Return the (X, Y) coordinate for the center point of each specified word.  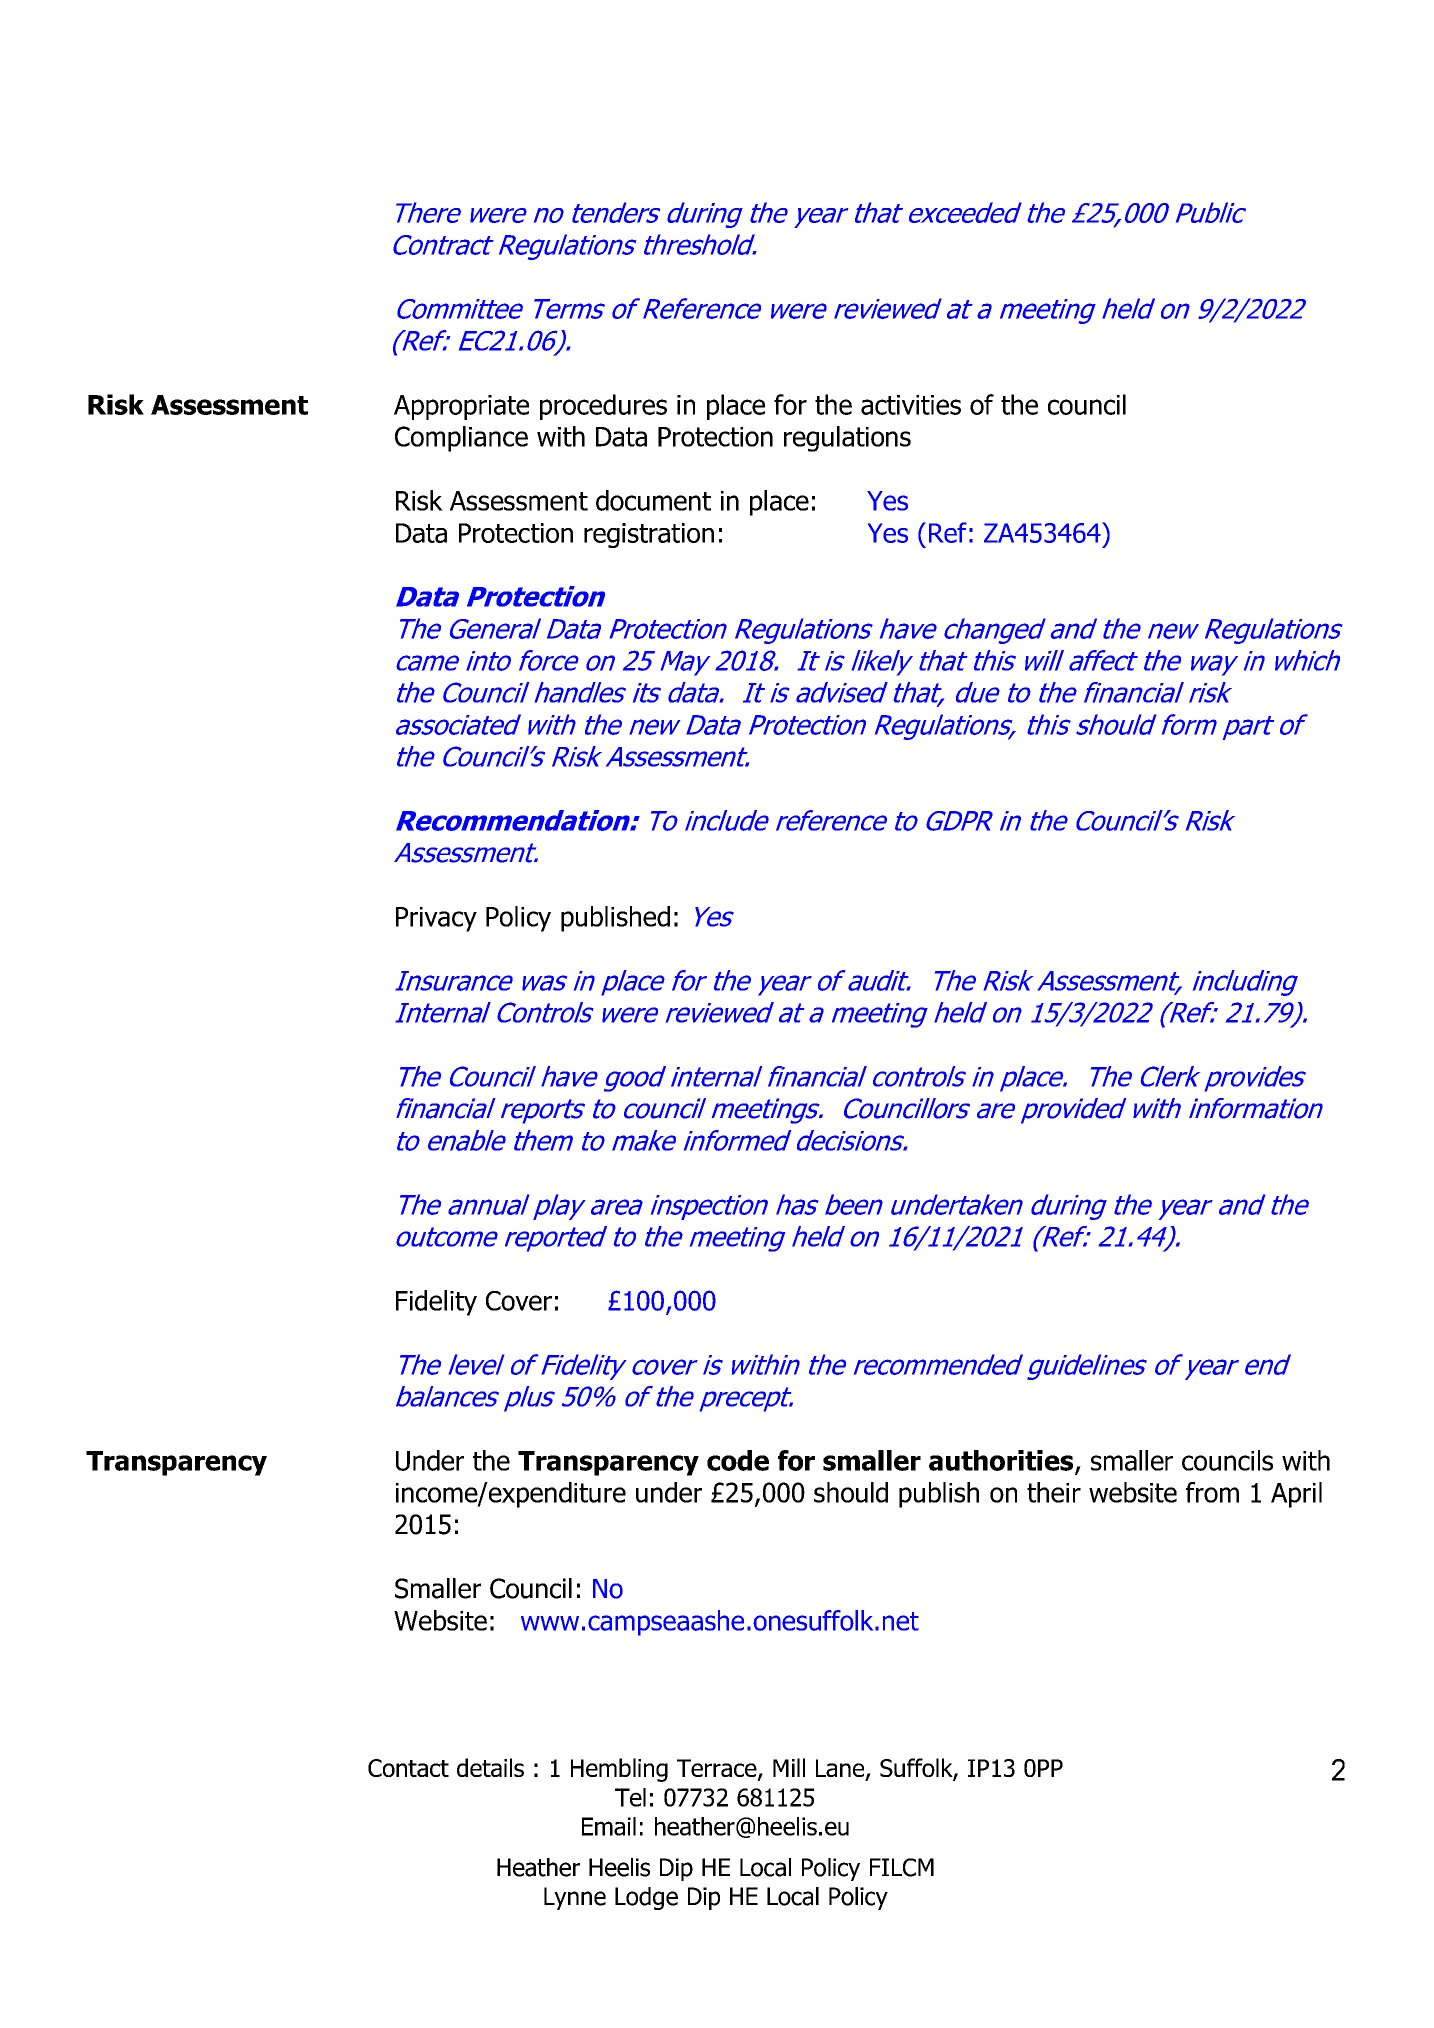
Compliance (461, 439)
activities (911, 405)
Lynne (575, 1898)
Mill (789, 1767)
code (738, 1460)
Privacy (436, 919)
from (1212, 1492)
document (653, 500)
